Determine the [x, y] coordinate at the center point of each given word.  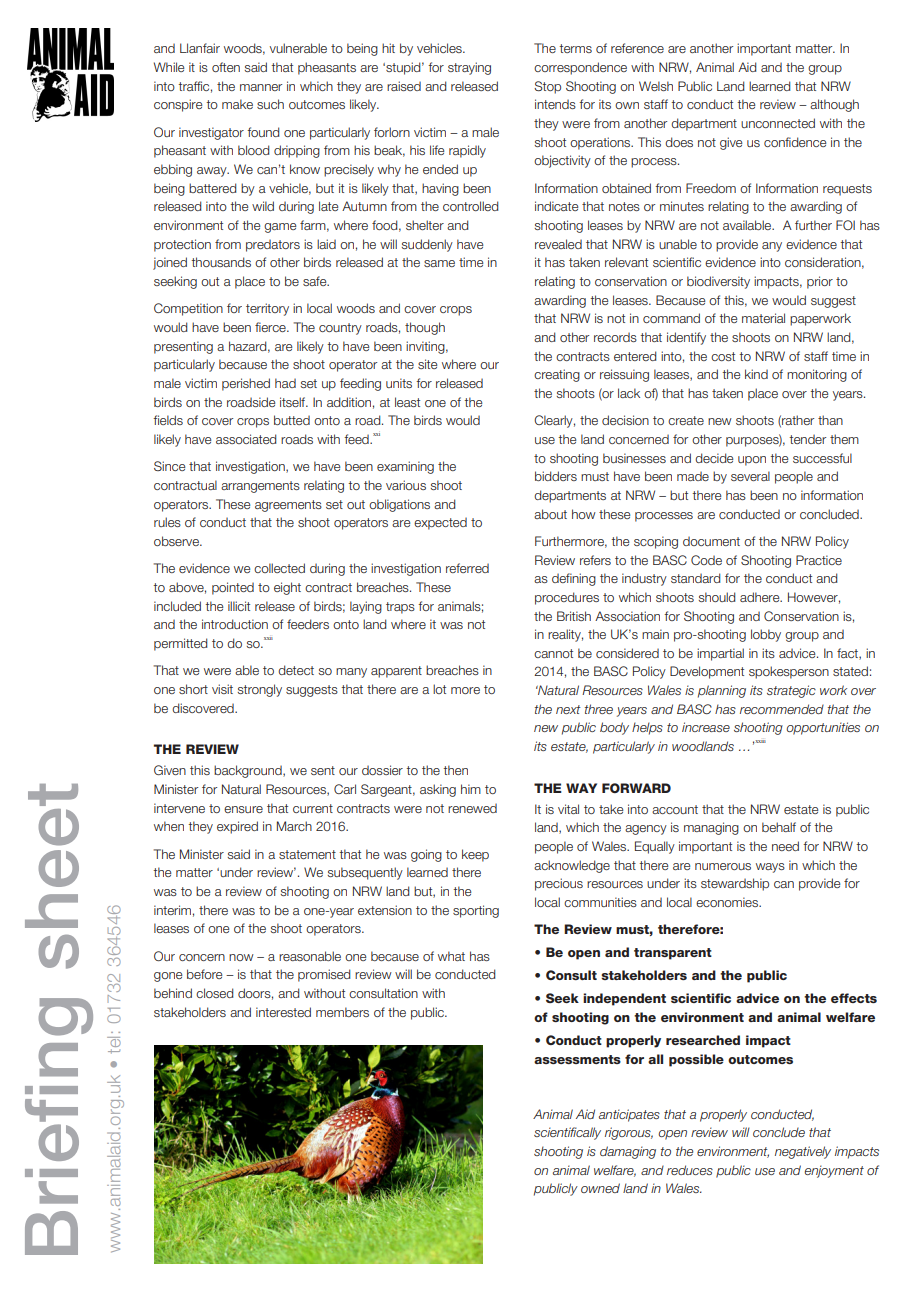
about [550, 514]
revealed [558, 244]
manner [261, 87]
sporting [476, 911]
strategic [791, 691]
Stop [547, 87]
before [204, 974]
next [568, 709]
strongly [260, 690]
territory [267, 309]
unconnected [778, 123]
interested [283, 1012]
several [750, 476]
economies [728, 902]
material [763, 318]
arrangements [260, 487]
